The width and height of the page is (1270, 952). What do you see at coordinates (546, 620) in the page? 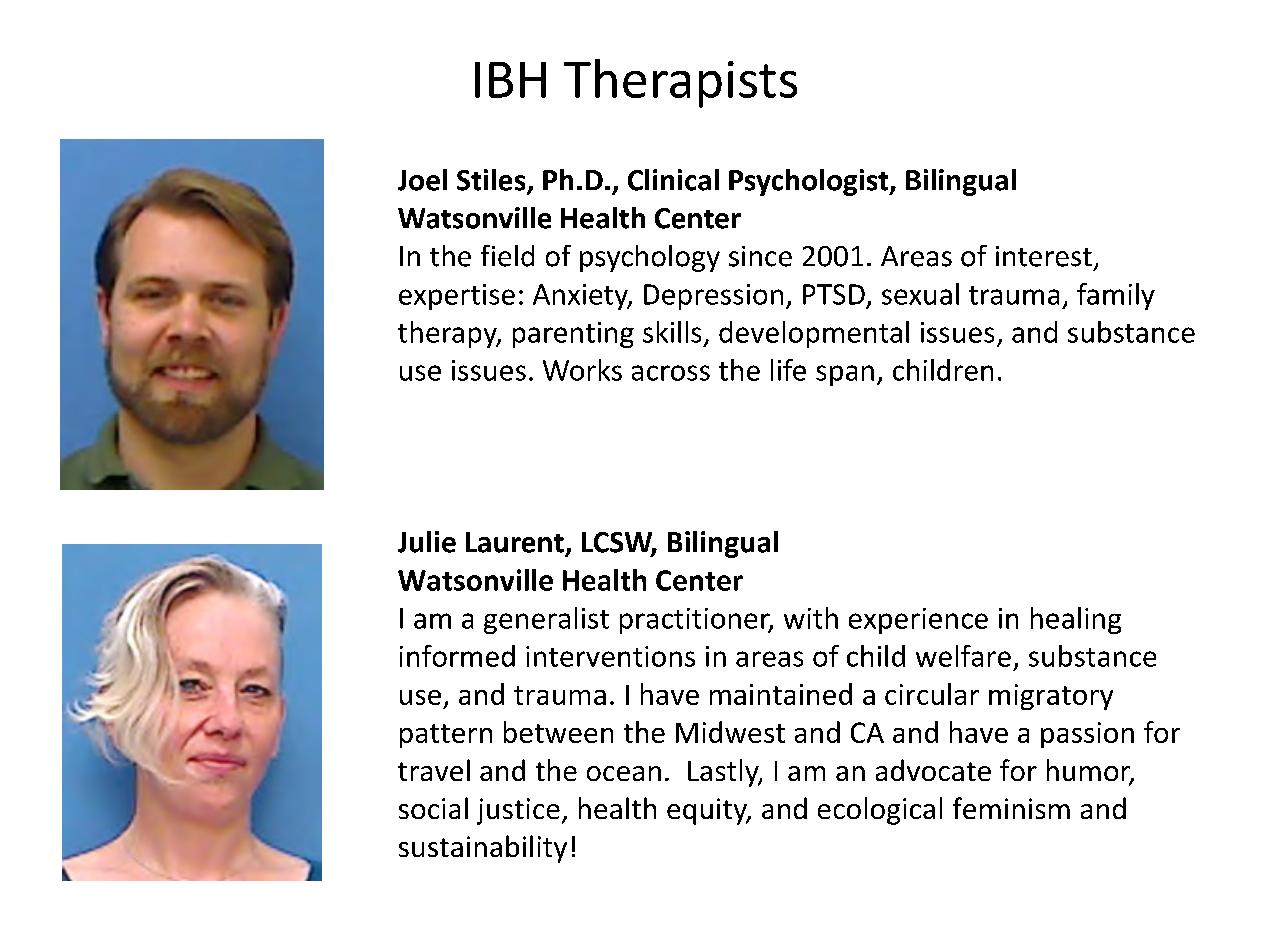
I see `generalist` at bounding box center [546, 620].
